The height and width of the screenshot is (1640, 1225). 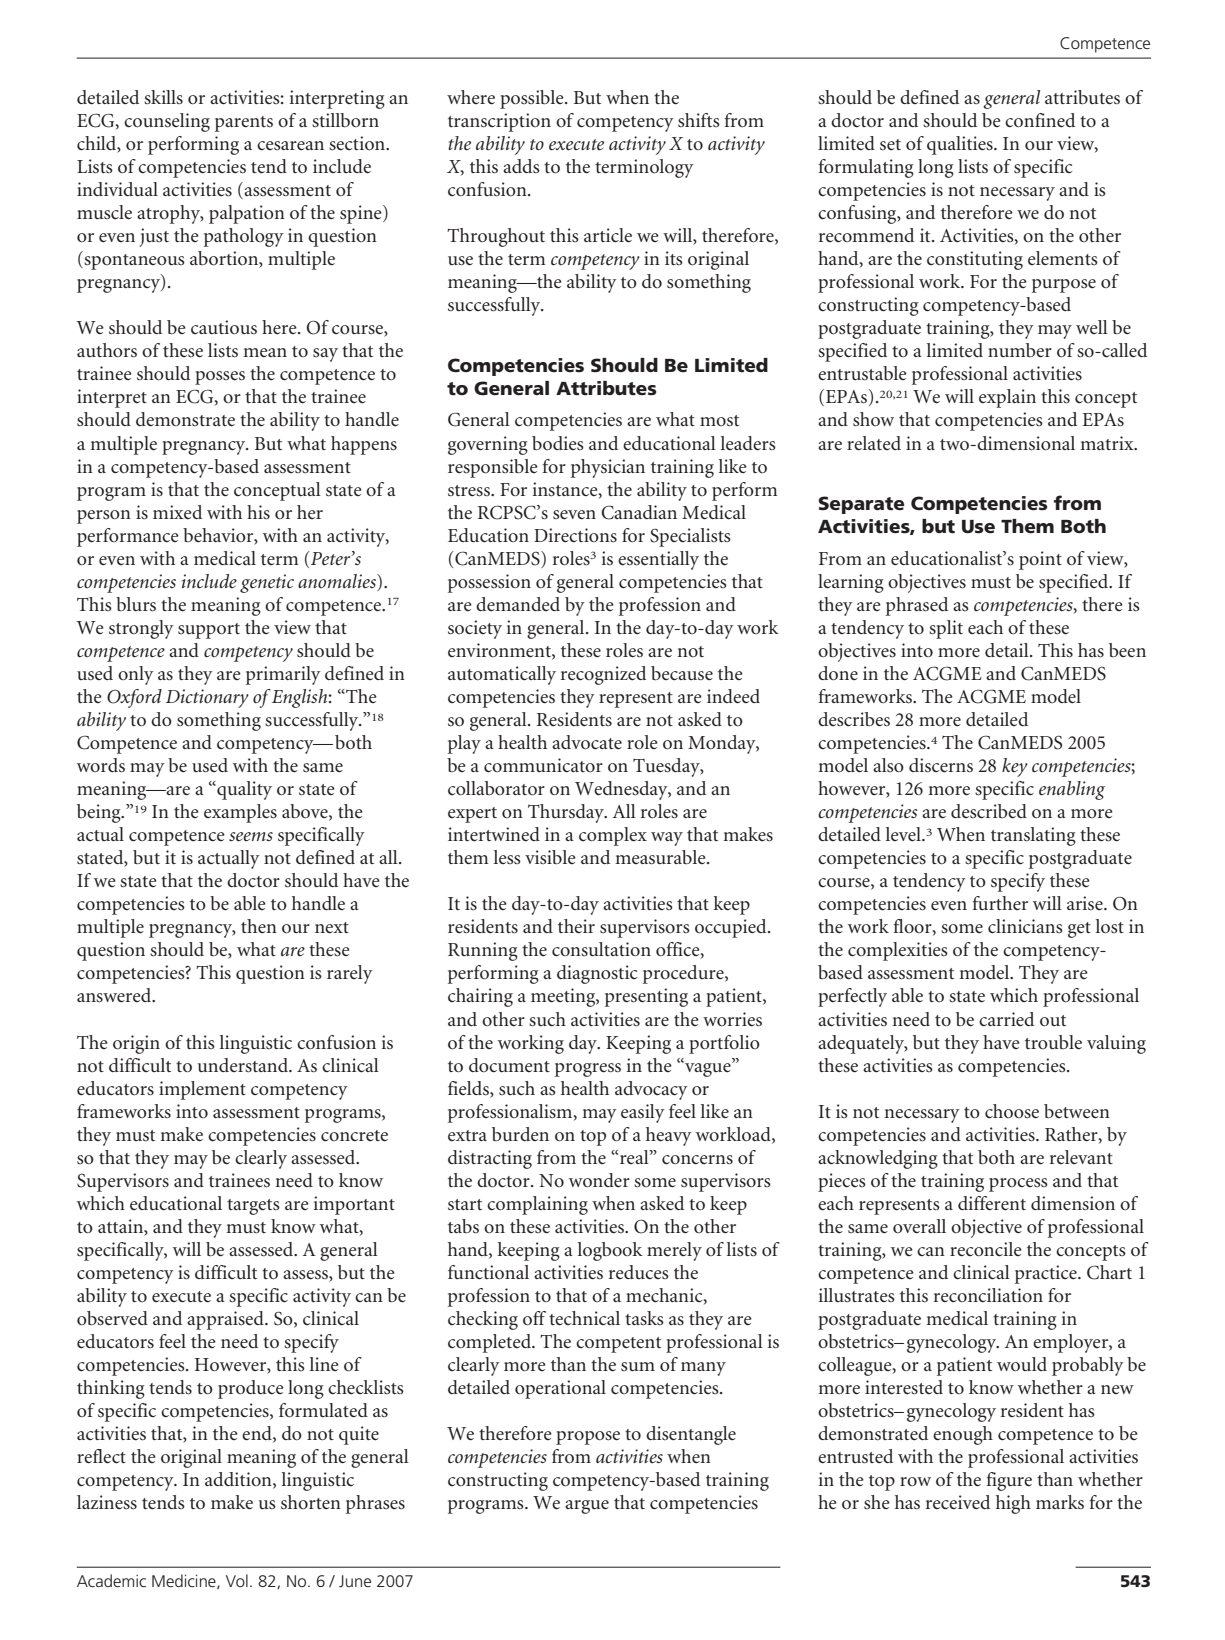 What do you see at coordinates (251, 836) in the screenshot?
I see `seems` at bounding box center [251, 836].
